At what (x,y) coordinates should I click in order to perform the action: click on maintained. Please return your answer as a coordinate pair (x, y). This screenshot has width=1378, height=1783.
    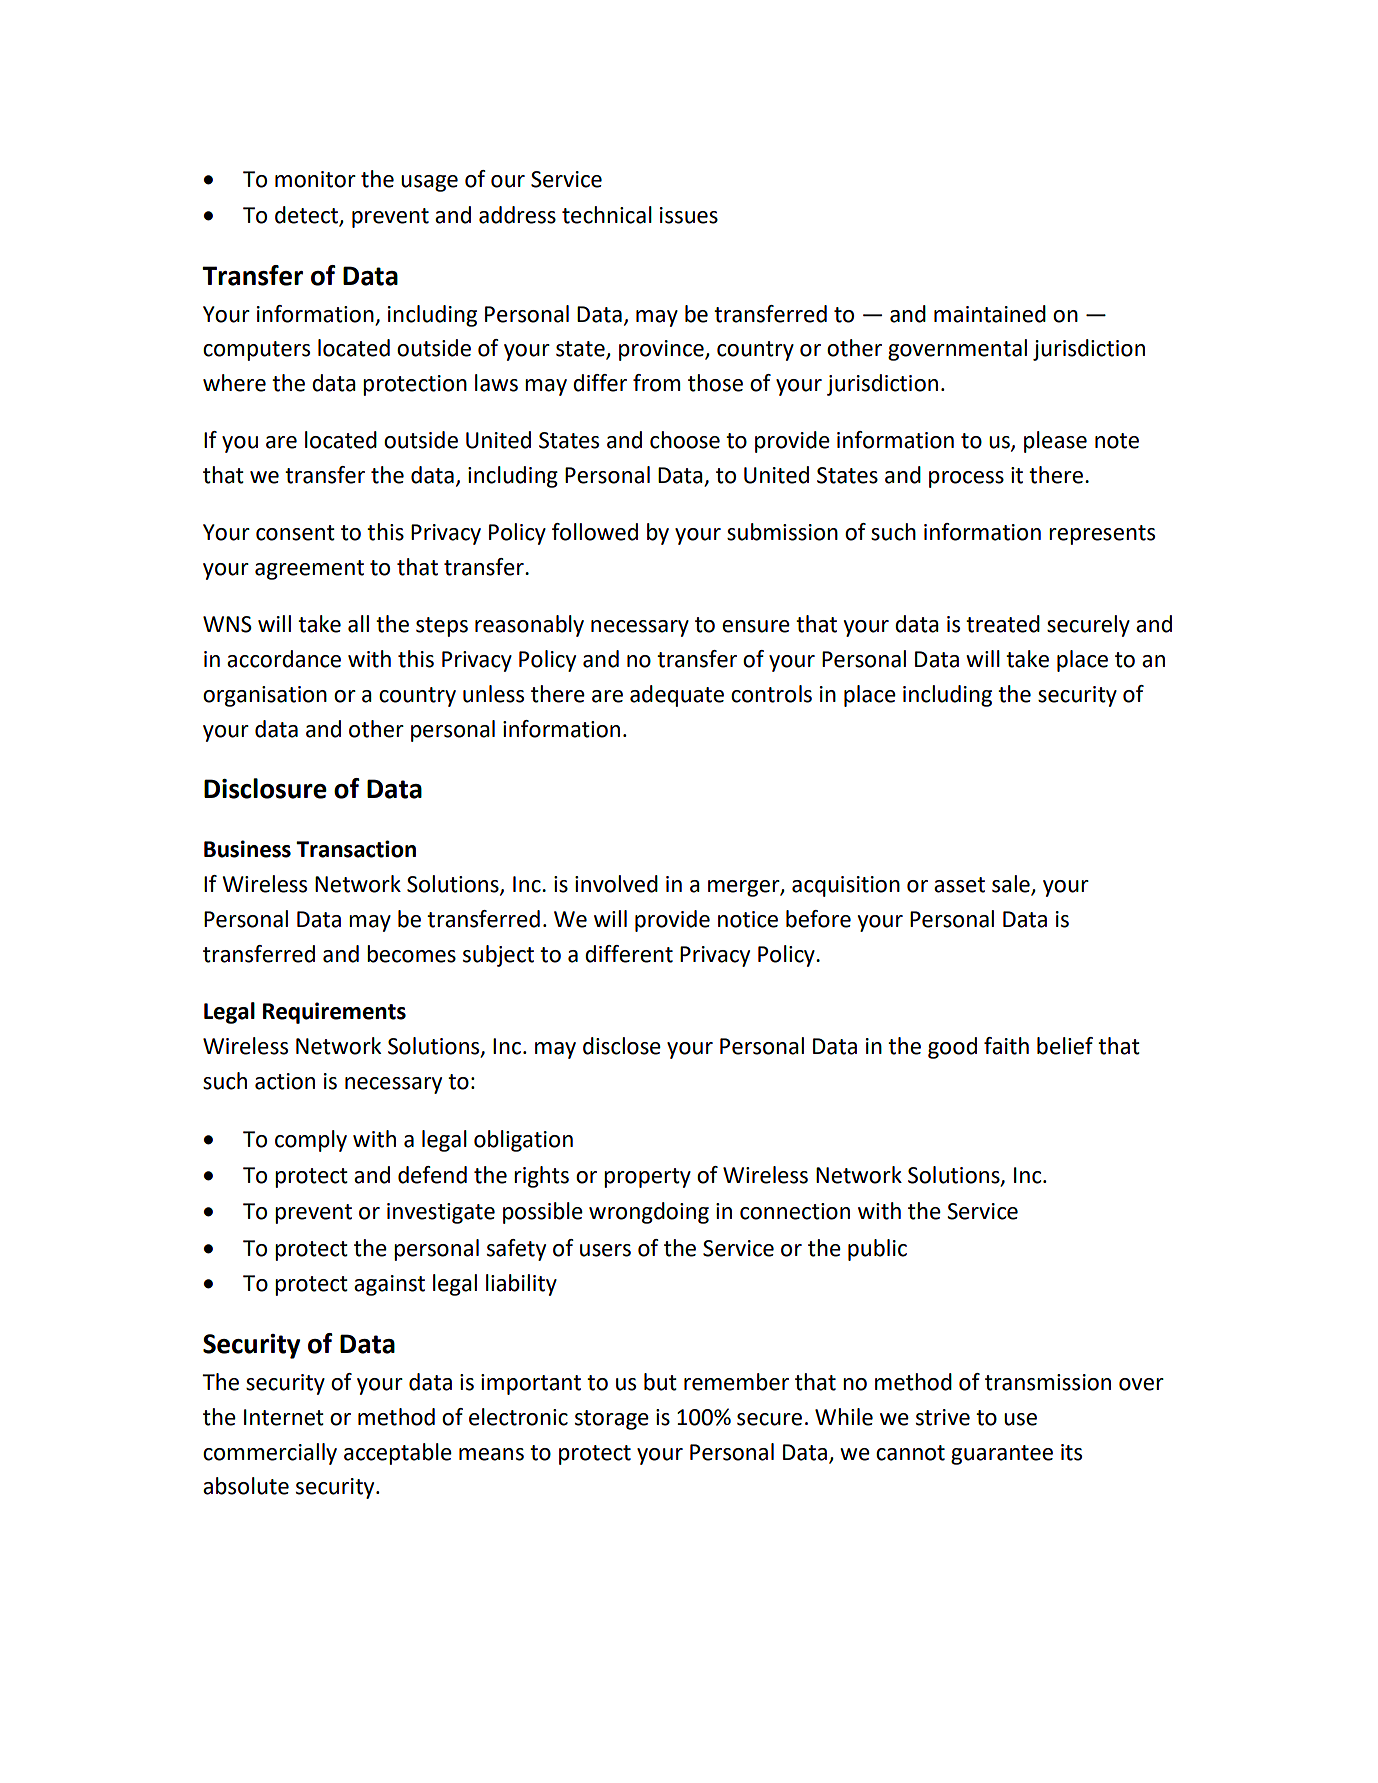
    Looking at the image, I should click on (990, 314).
